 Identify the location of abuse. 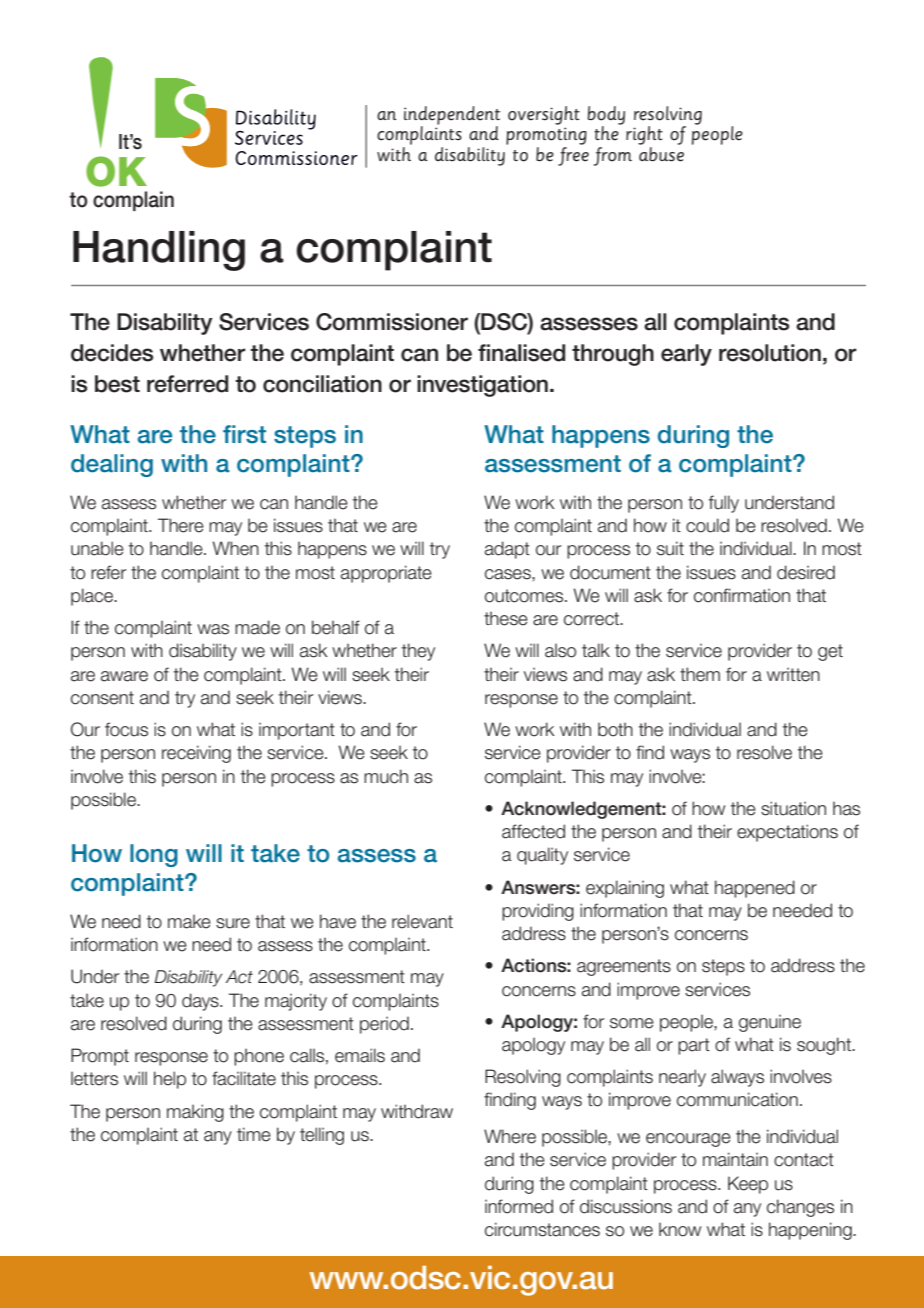
(661, 154).
